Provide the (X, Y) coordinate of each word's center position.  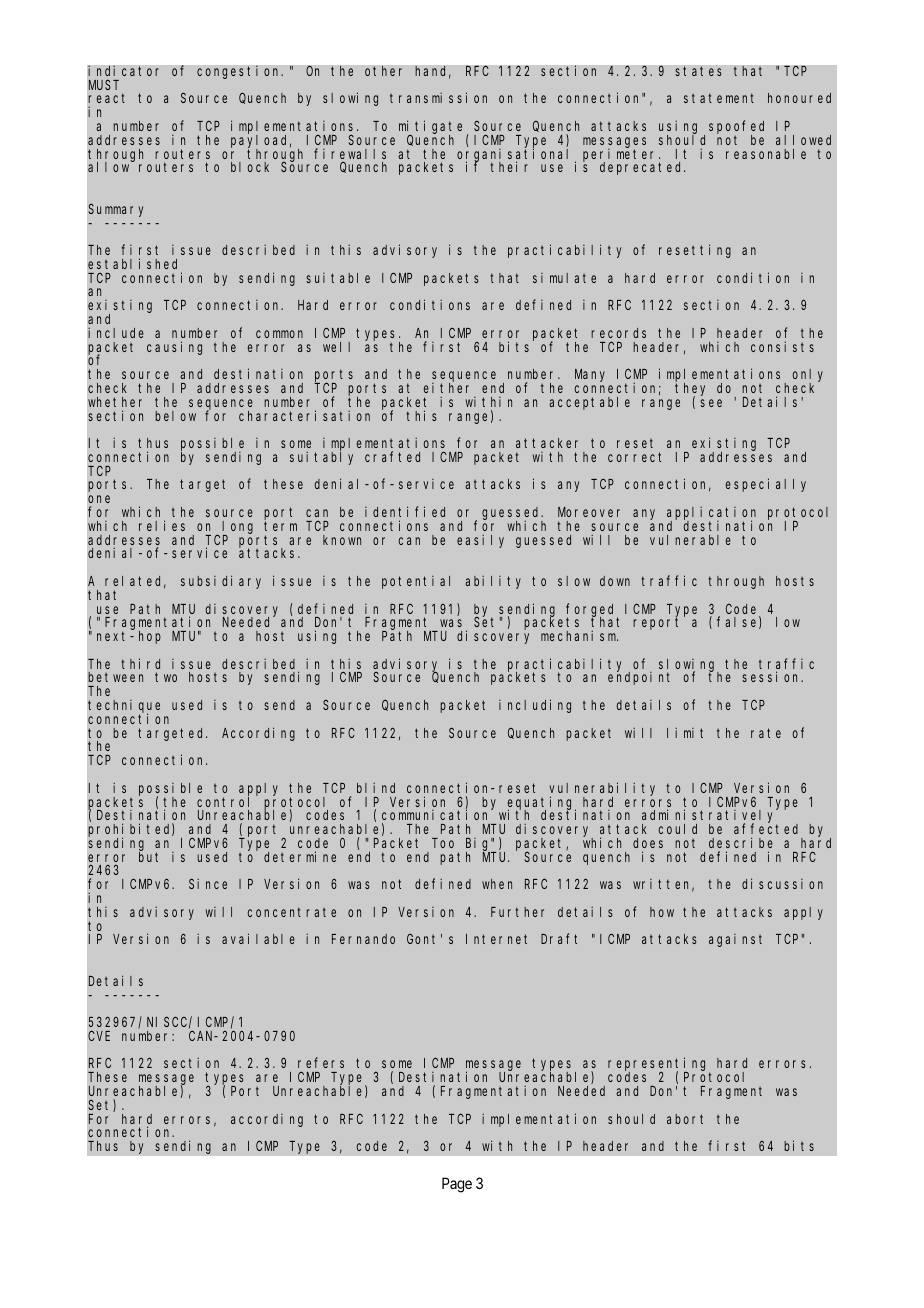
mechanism (579, 635)
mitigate (430, 128)
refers (321, 1063)
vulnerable (690, 540)
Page (457, 1185)
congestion (240, 72)
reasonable (766, 154)
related (135, 582)
